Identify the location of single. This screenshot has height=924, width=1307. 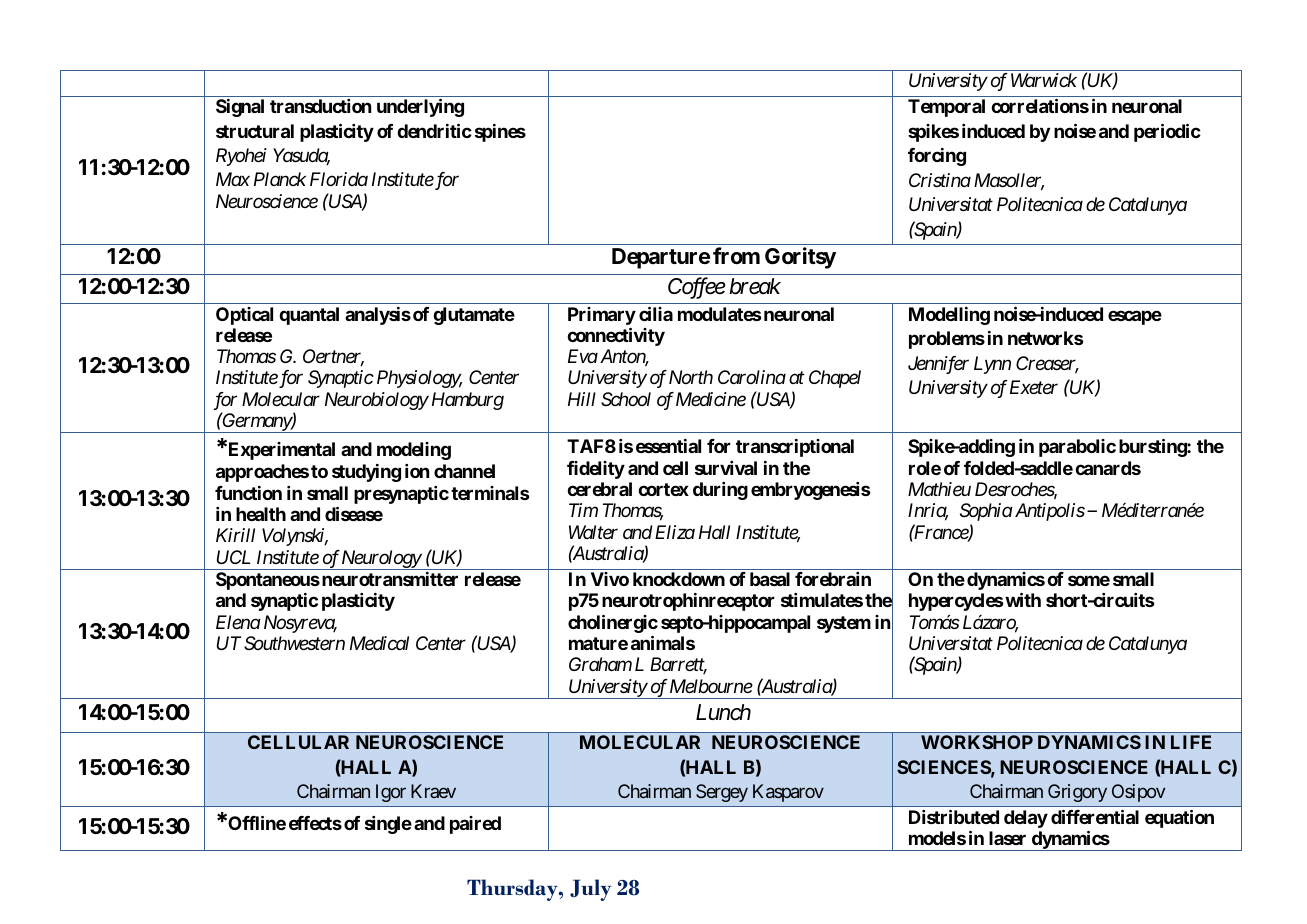
(388, 825).
